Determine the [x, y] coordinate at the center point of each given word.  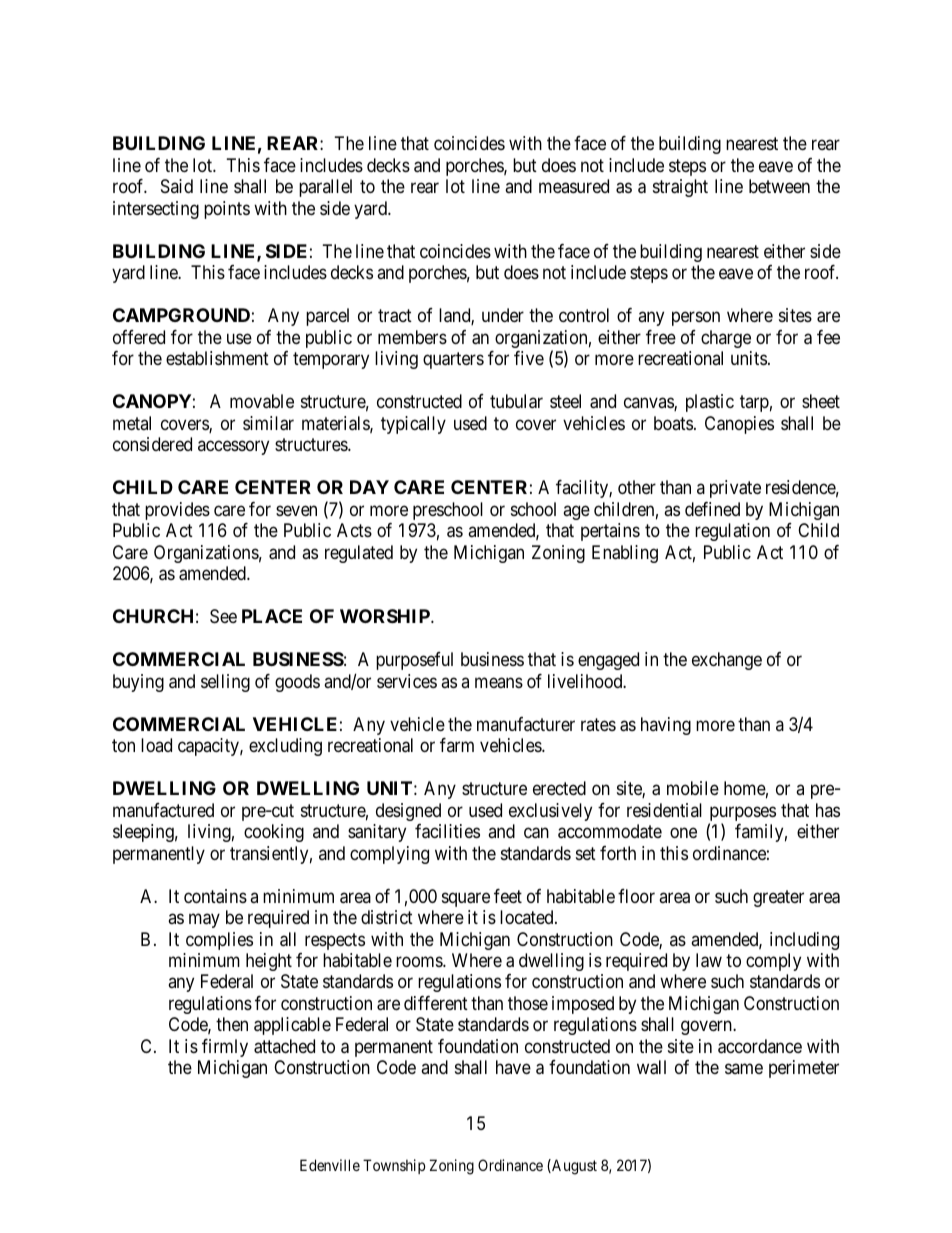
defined [712, 509]
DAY [369, 487]
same [744, 1069]
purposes [742, 815]
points [227, 210]
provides [177, 511]
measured [574, 186]
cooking [274, 833]
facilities [447, 831]
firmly [225, 1048]
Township [394, 1166]
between [779, 186]
